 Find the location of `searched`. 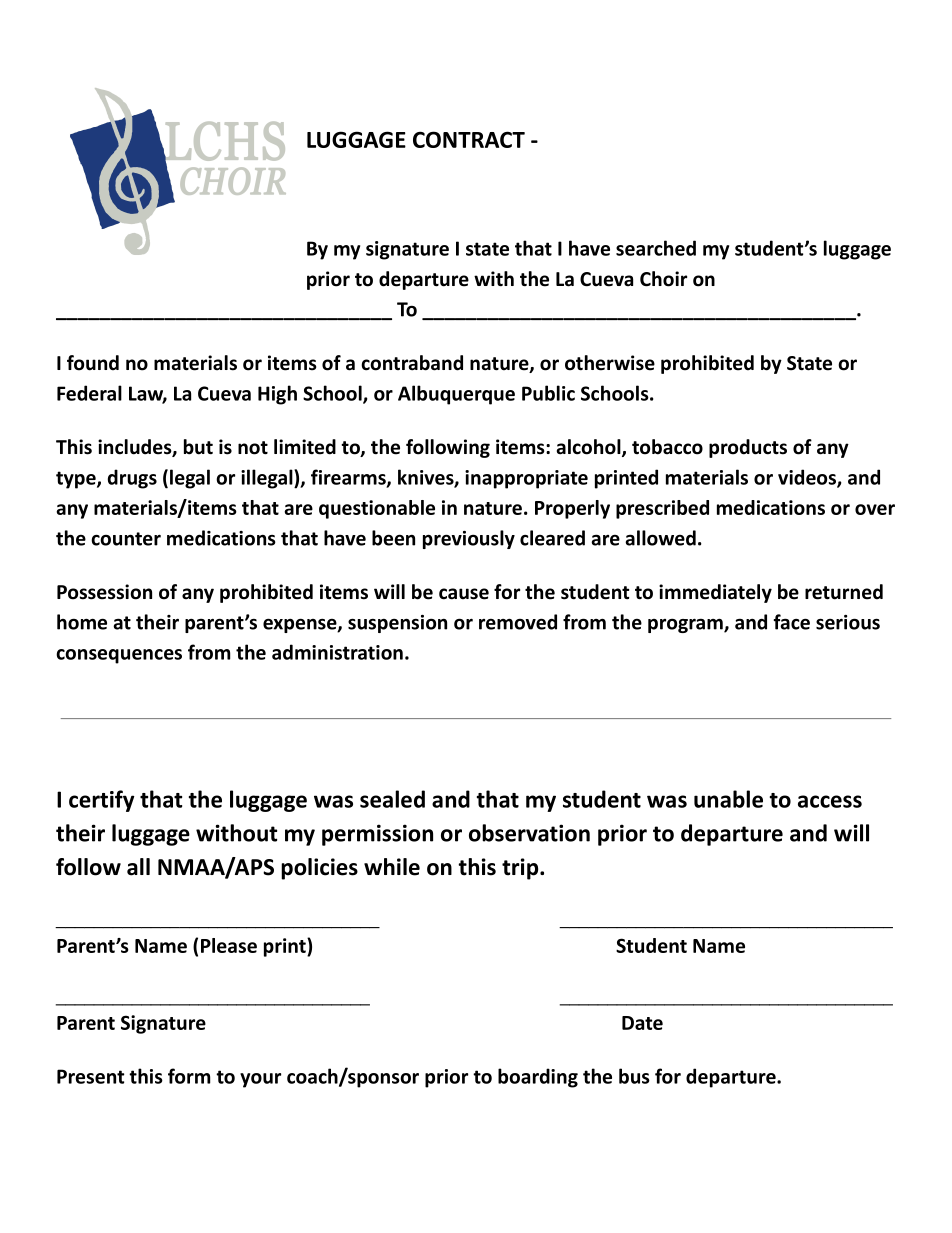

searched is located at coordinates (656, 248).
